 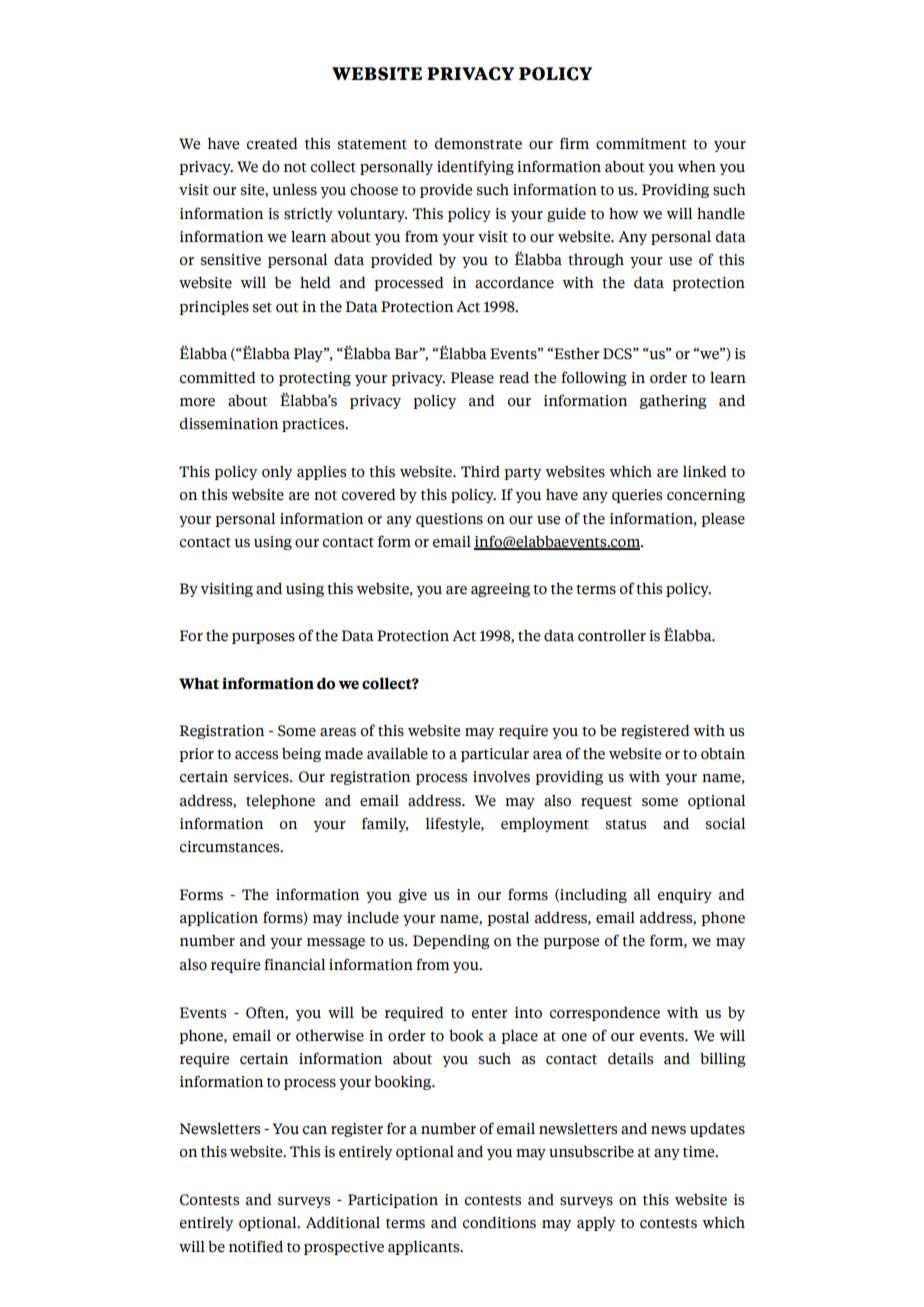 What do you see at coordinates (696, 167) in the image?
I see `when` at bounding box center [696, 167].
